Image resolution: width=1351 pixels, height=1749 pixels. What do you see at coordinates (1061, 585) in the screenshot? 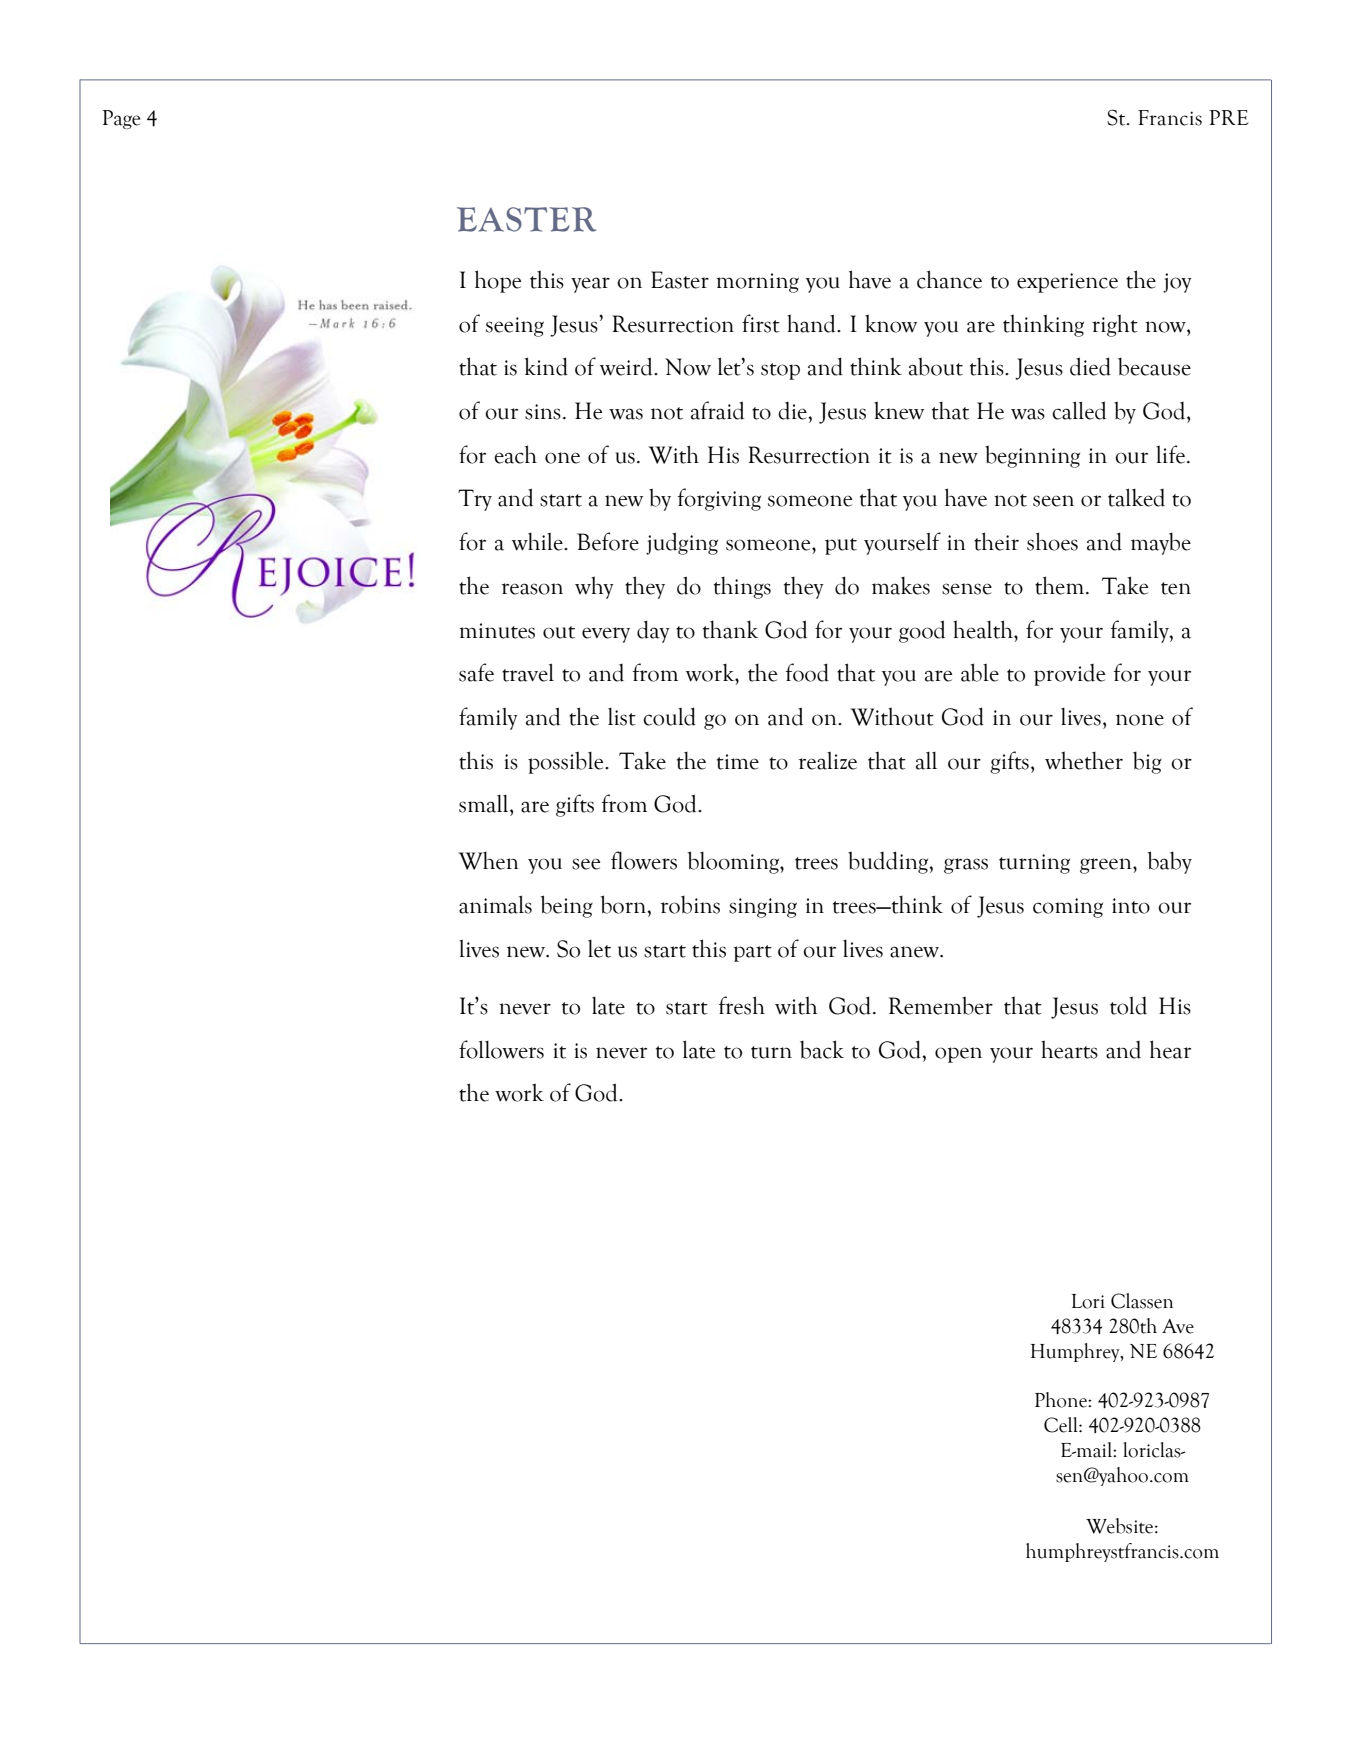
I see `them` at bounding box center [1061, 585].
